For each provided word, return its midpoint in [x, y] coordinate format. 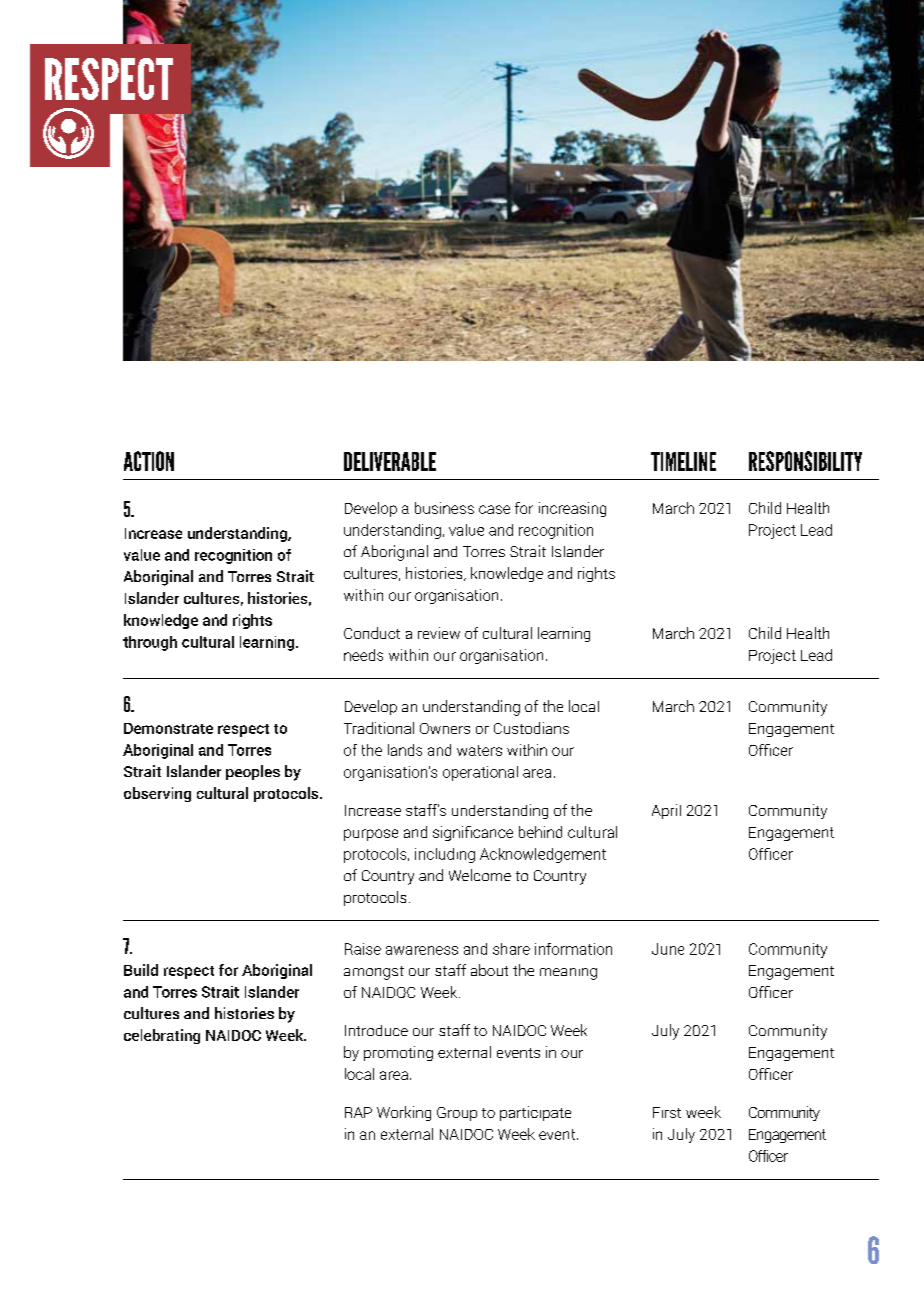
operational [480, 773]
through [150, 643]
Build [141, 970]
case [494, 509]
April [666, 811]
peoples [253, 772]
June [668, 949]
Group [457, 1114]
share [511, 949]
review [439, 633]
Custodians [531, 728]
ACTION [149, 461]
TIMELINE [683, 461]
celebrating [162, 1036]
